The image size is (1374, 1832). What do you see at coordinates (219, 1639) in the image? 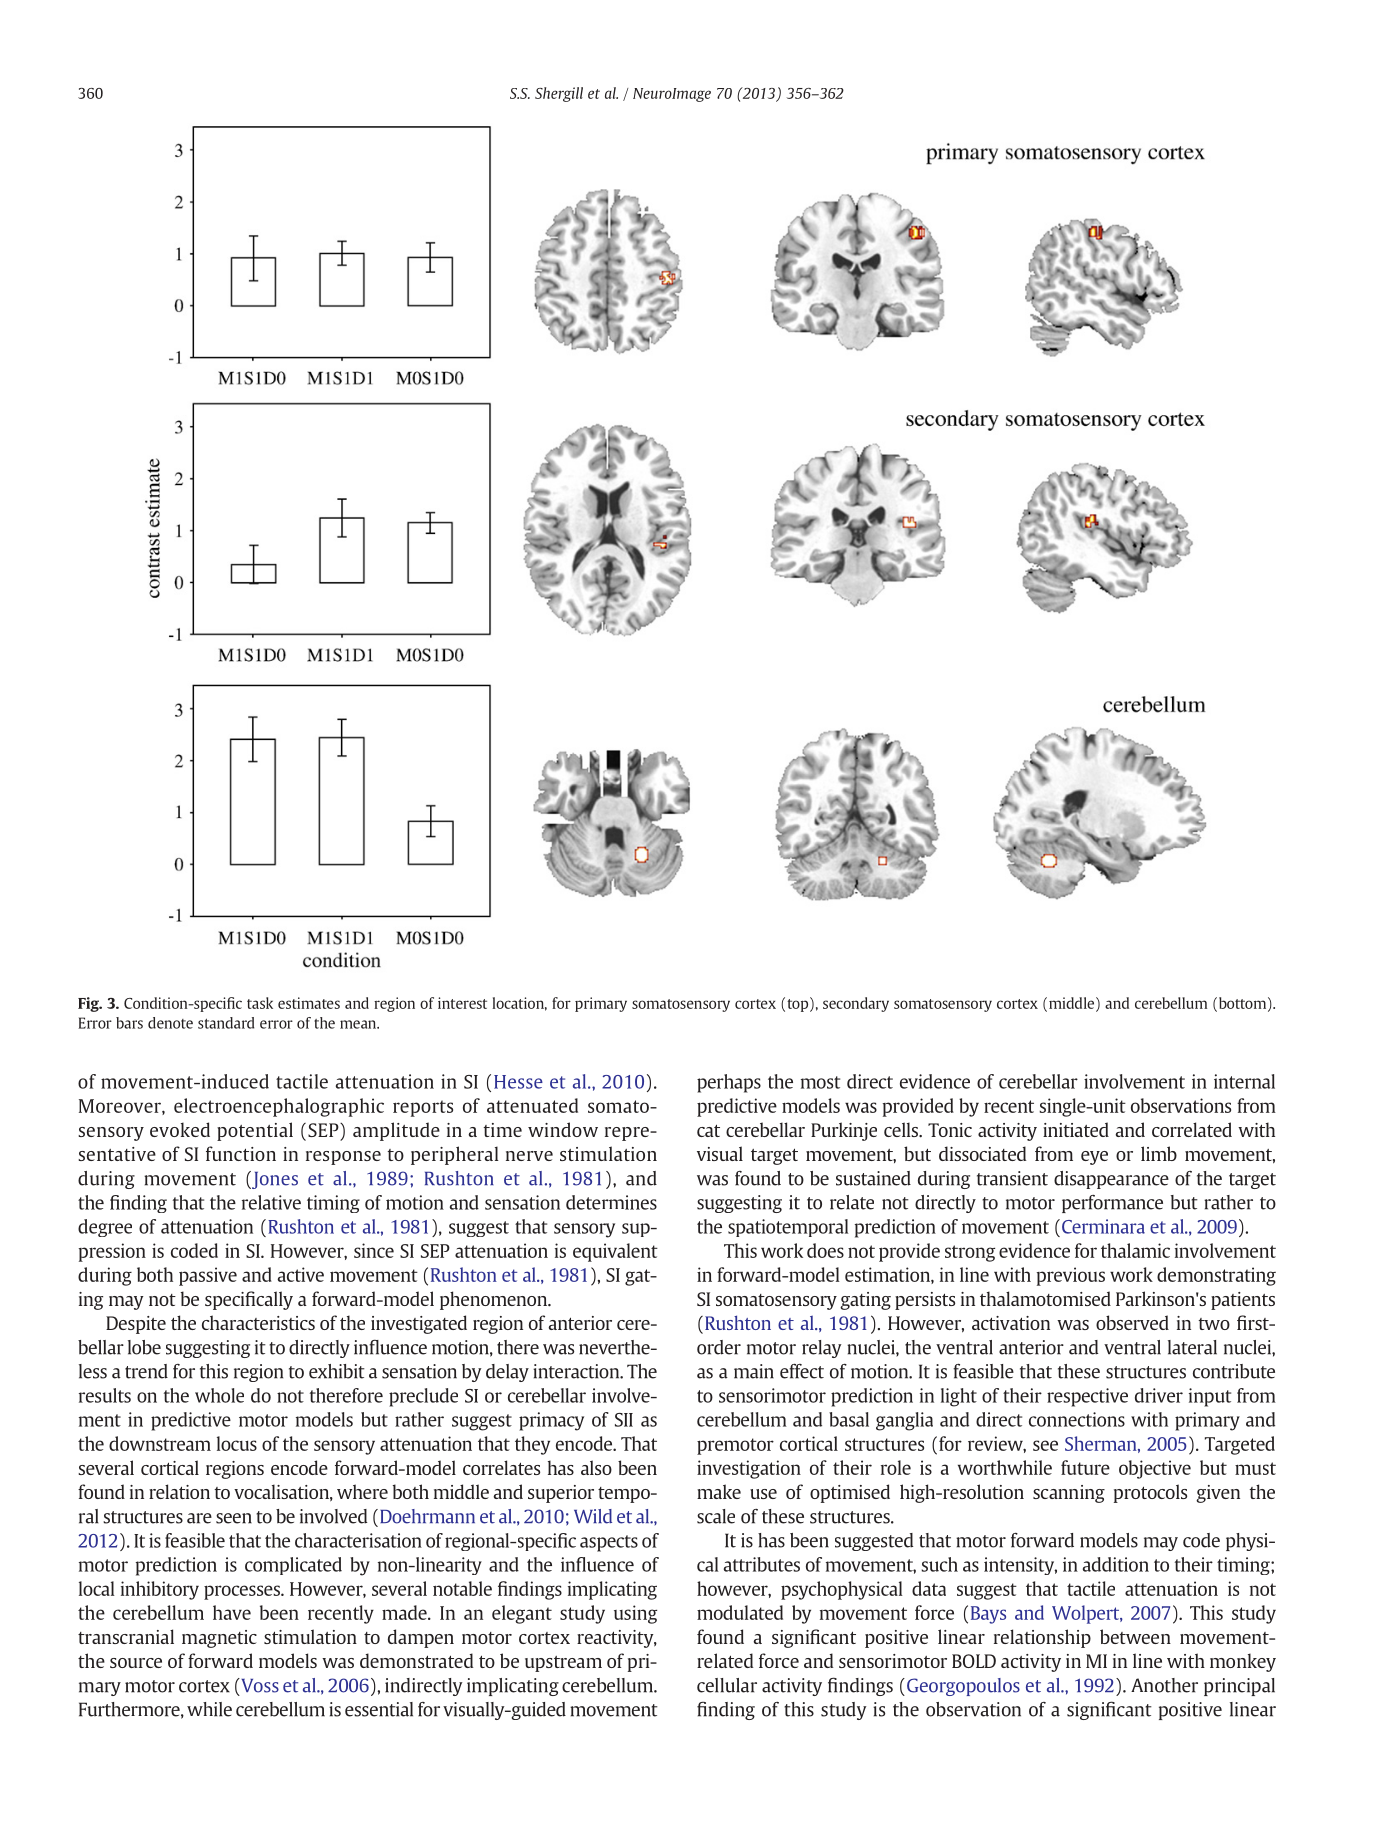
I see `magnetic` at bounding box center [219, 1639].
